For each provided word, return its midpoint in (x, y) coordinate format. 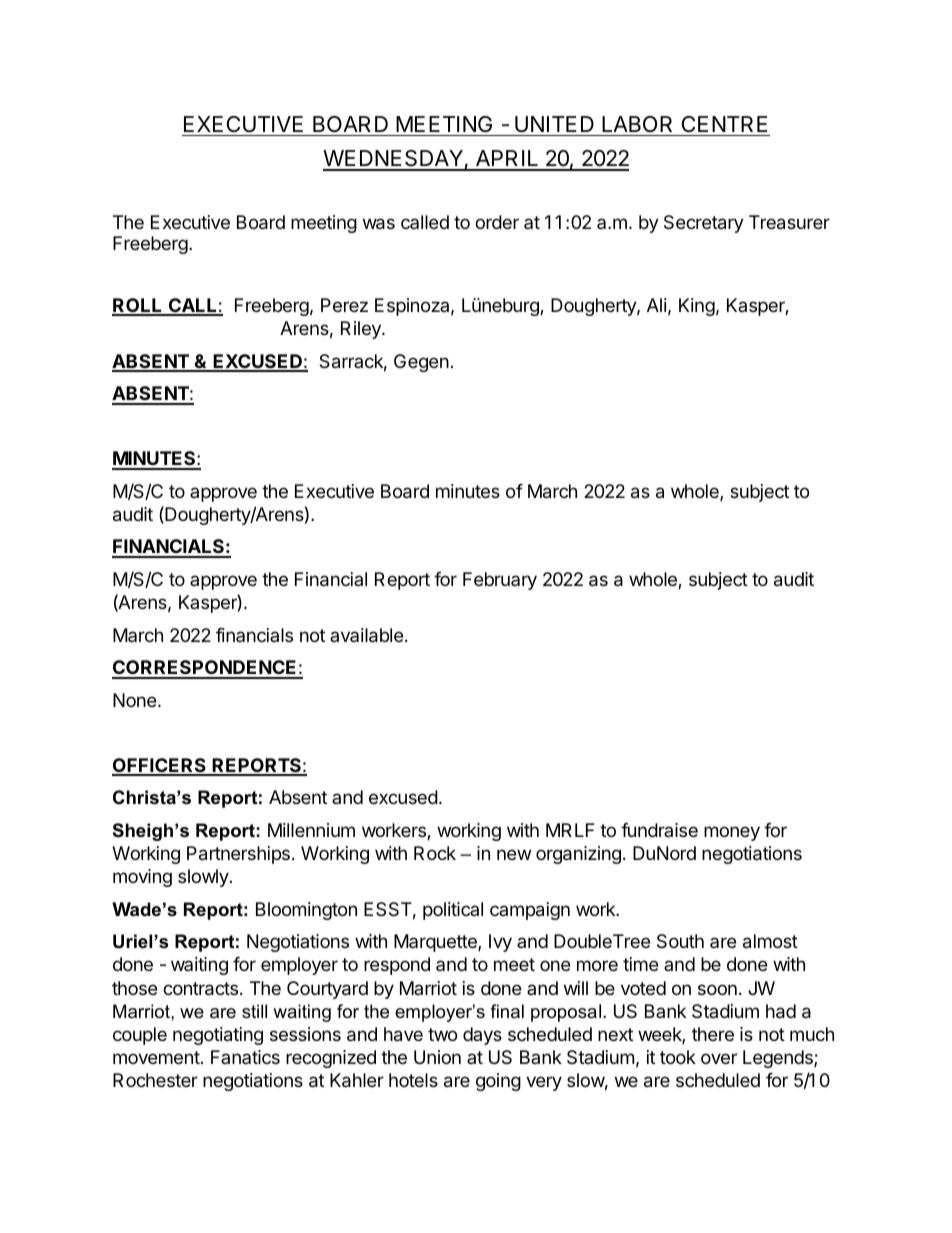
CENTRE (725, 124)
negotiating (218, 1036)
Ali (657, 305)
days (482, 1036)
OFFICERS (160, 766)
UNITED (554, 124)
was (379, 224)
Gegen (421, 363)
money (732, 833)
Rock (435, 853)
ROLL (138, 306)
